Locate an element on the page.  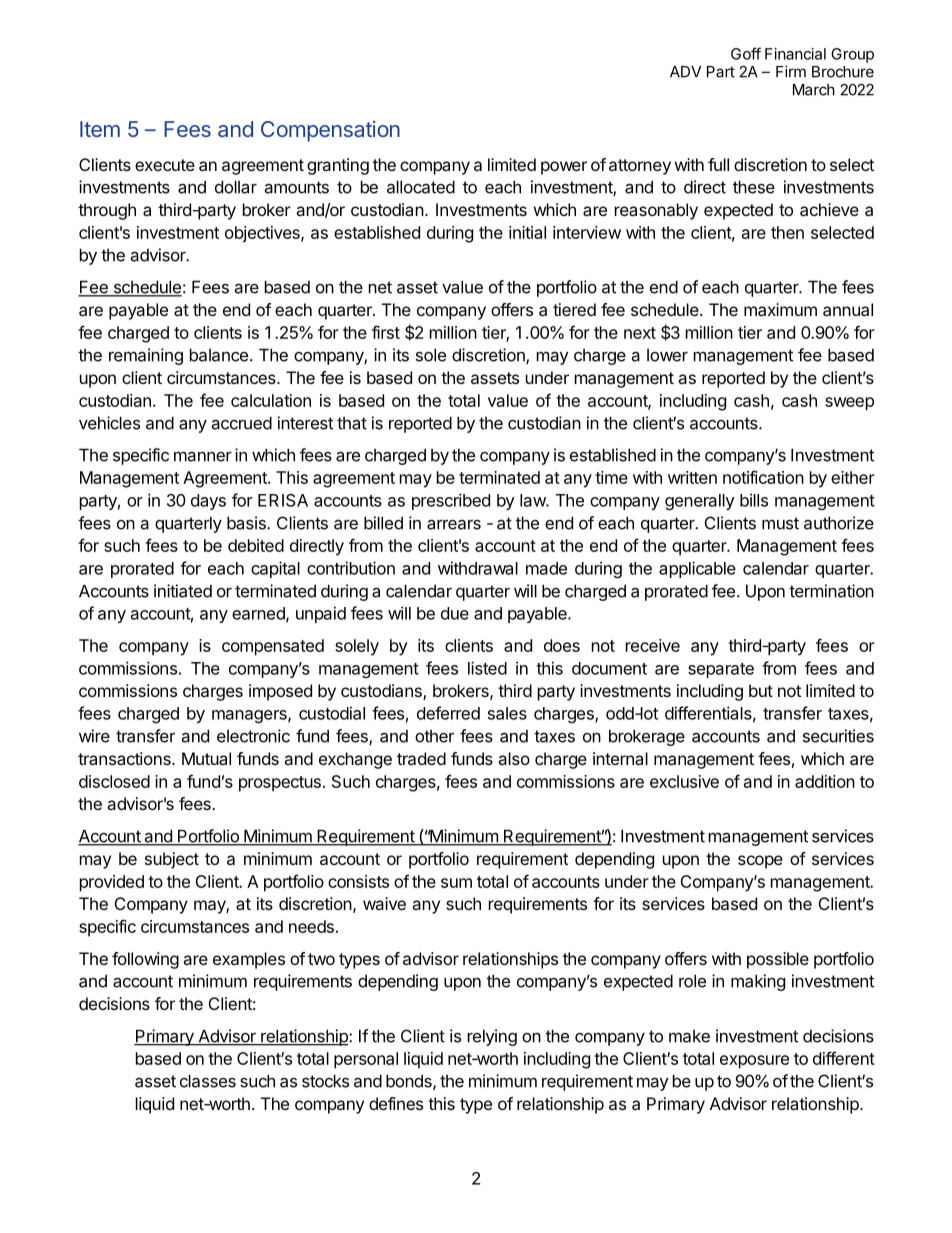
classes is located at coordinates (208, 1081).
